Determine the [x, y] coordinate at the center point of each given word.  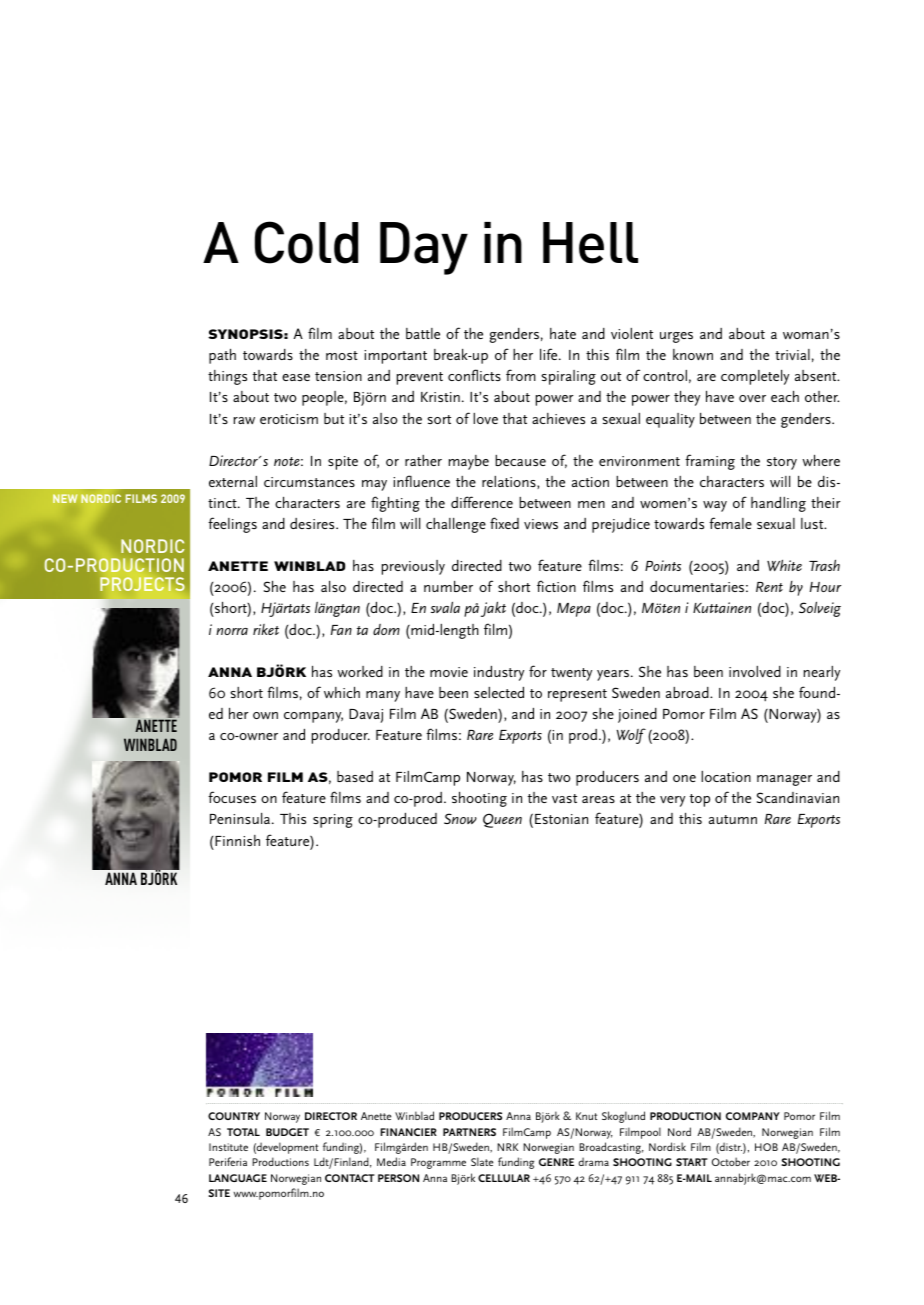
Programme [438, 1163]
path [222, 356]
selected [499, 692]
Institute [228, 1147]
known [693, 354]
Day [424, 248]
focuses [232, 797]
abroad [688, 692]
